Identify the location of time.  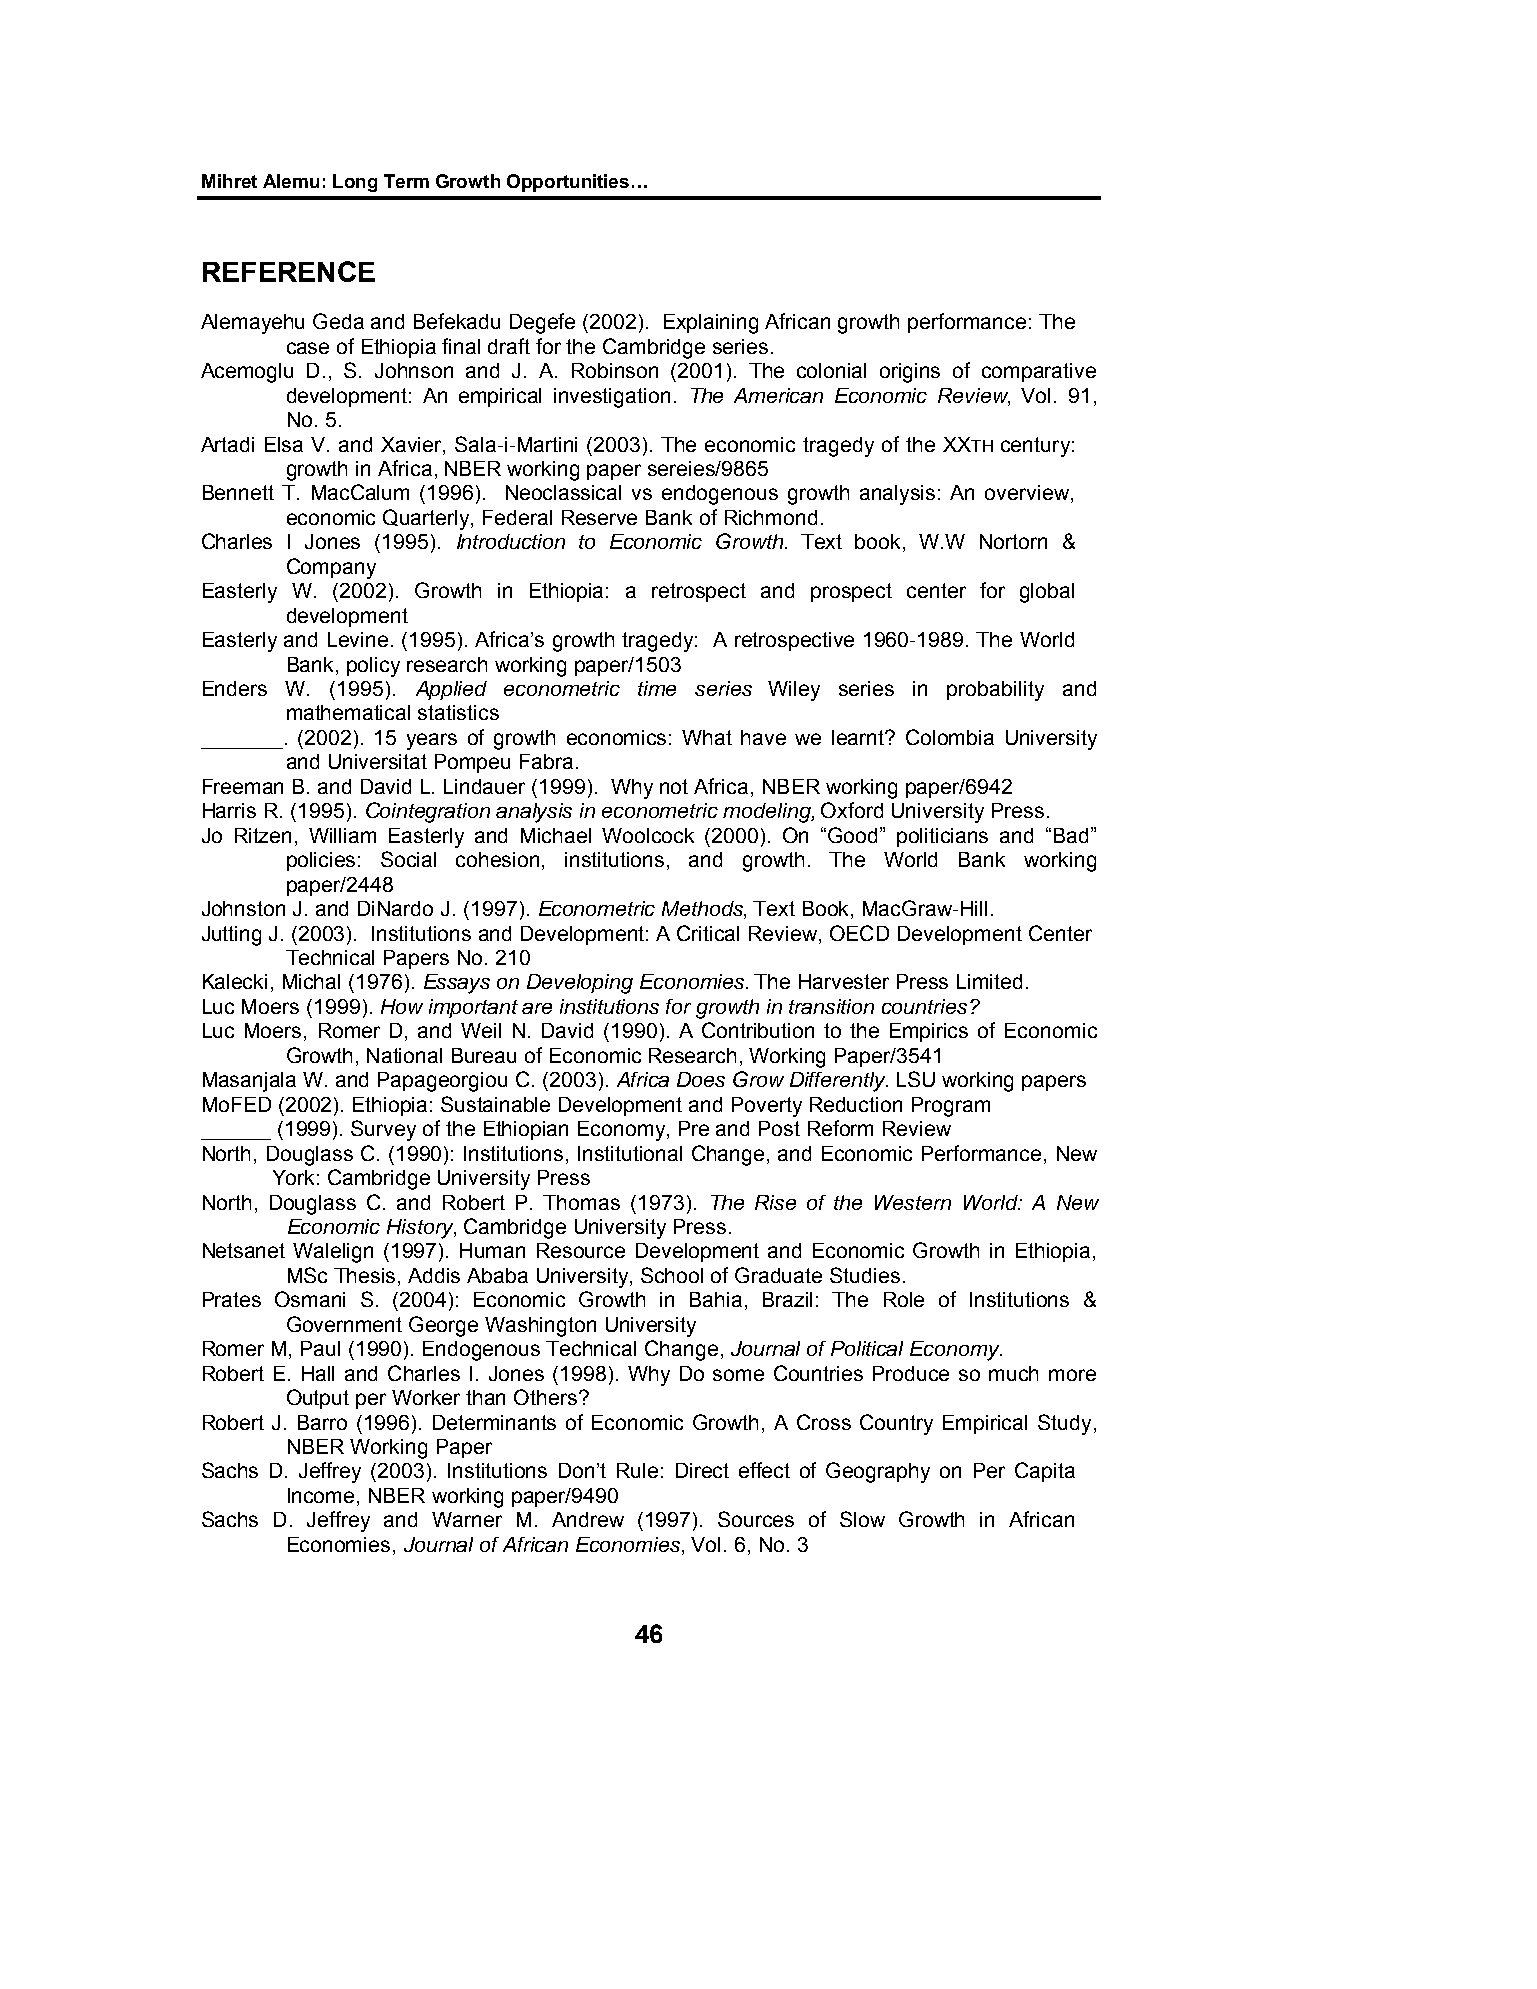
(657, 688).
